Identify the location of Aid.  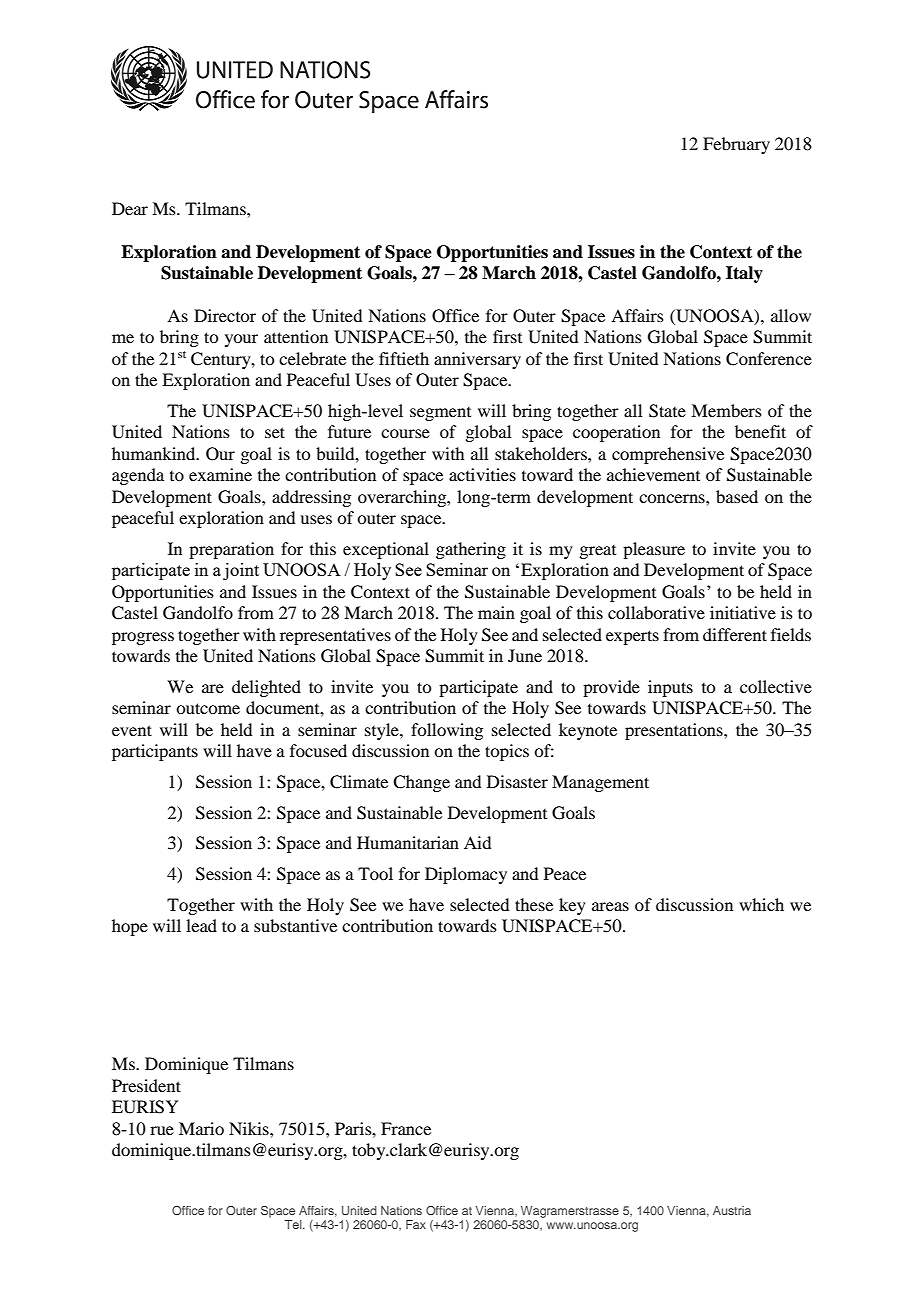
(477, 842).
